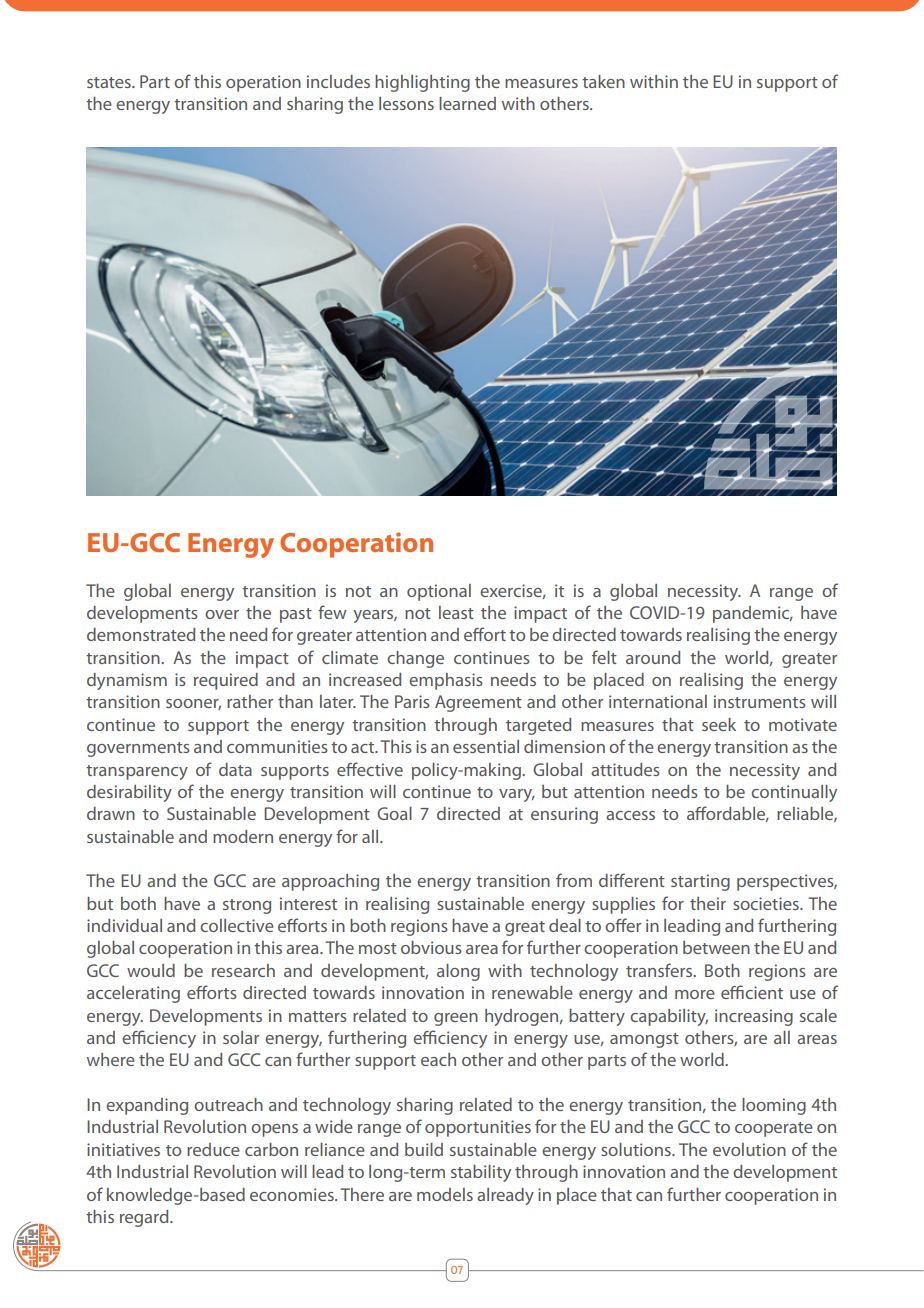 This screenshot has height=1308, width=924. Describe the element at coordinates (752, 614) in the screenshot. I see `pandemic` at that location.
